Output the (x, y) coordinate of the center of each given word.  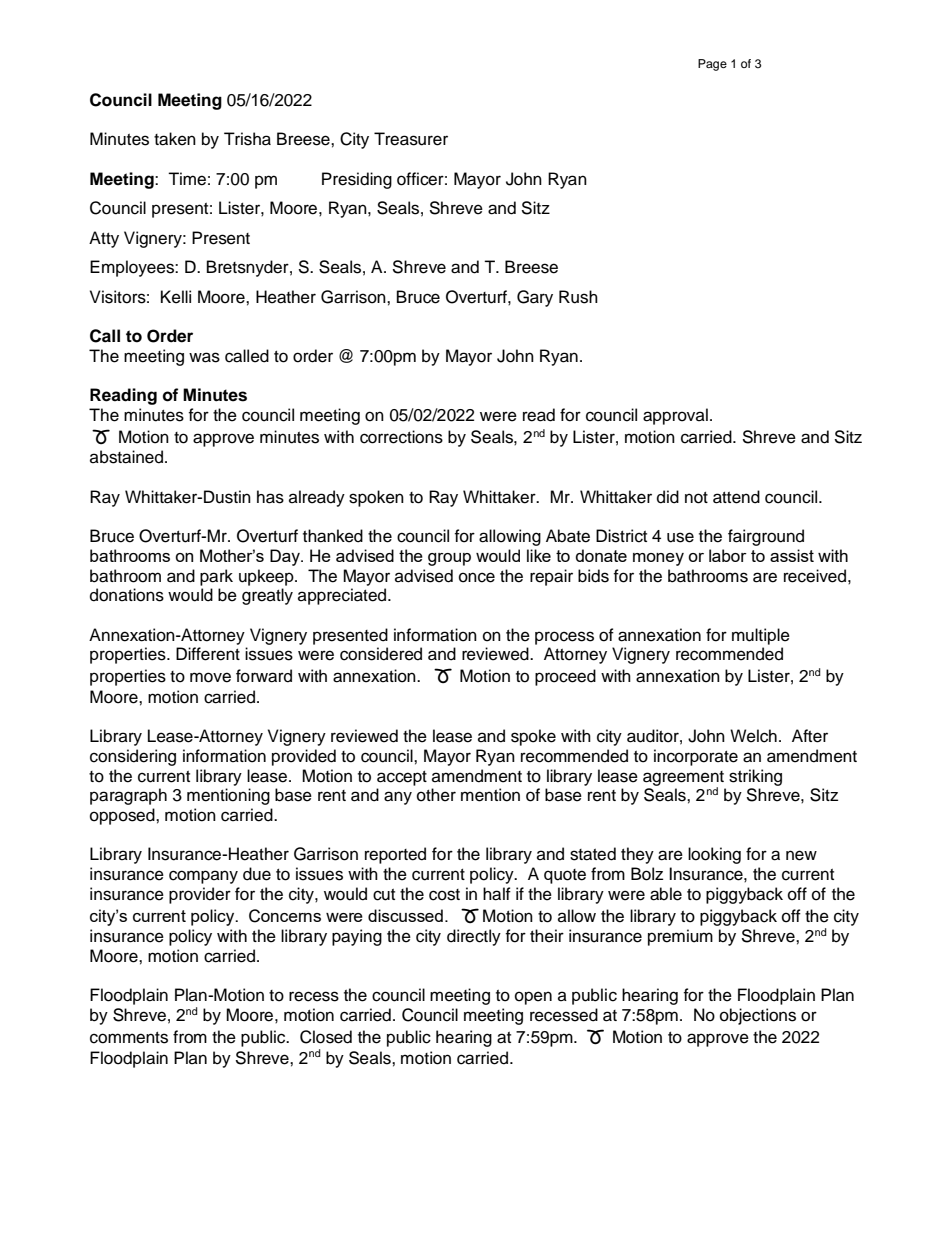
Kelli (176, 297)
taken (175, 139)
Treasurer (411, 139)
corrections (401, 437)
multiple (761, 636)
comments (129, 1038)
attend (736, 497)
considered (381, 654)
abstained (128, 457)
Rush (578, 297)
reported (395, 855)
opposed (123, 816)
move (210, 677)
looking (714, 855)
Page (712, 65)
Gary (535, 298)
